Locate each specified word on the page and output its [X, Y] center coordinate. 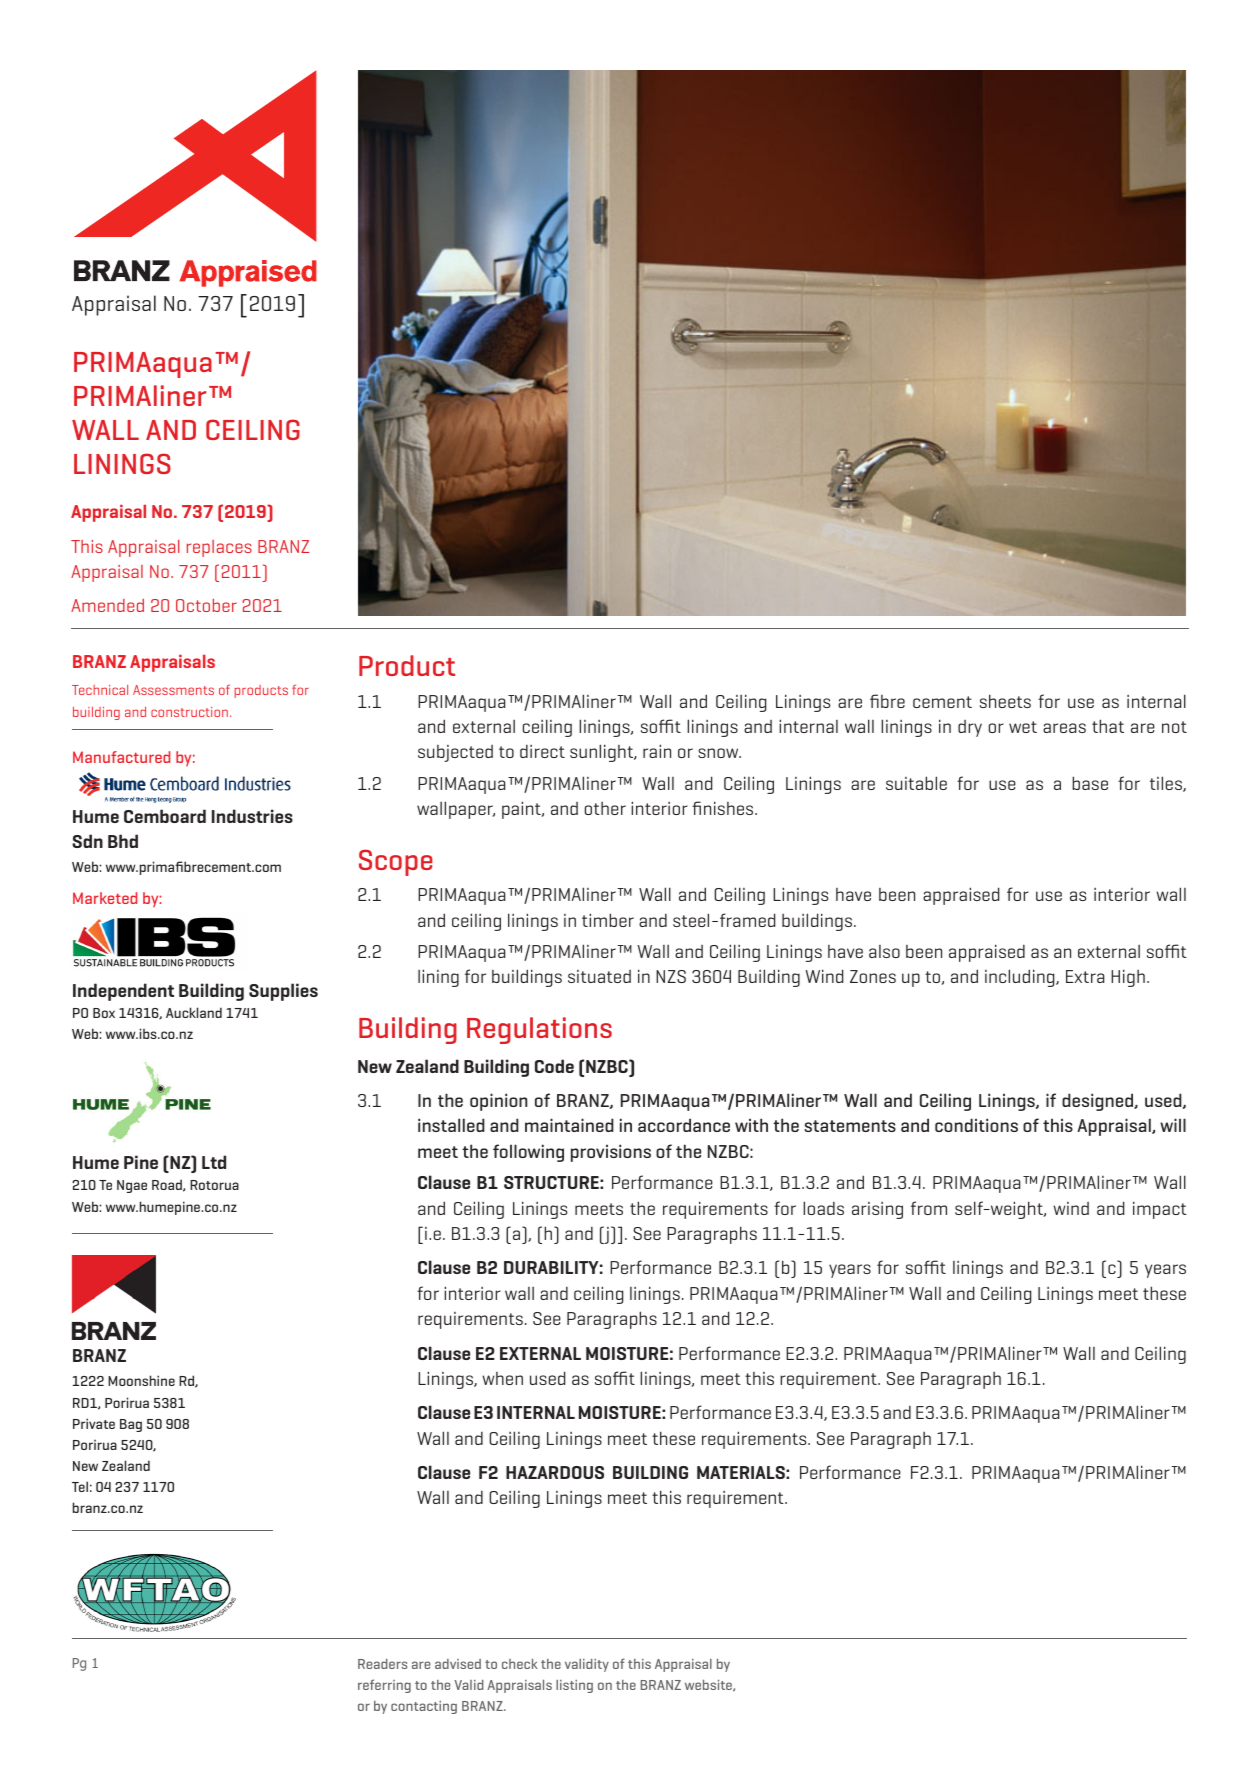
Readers [382, 1663]
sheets [1005, 701]
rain [657, 751]
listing [574, 1686]
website [709, 1685]
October [206, 605]
